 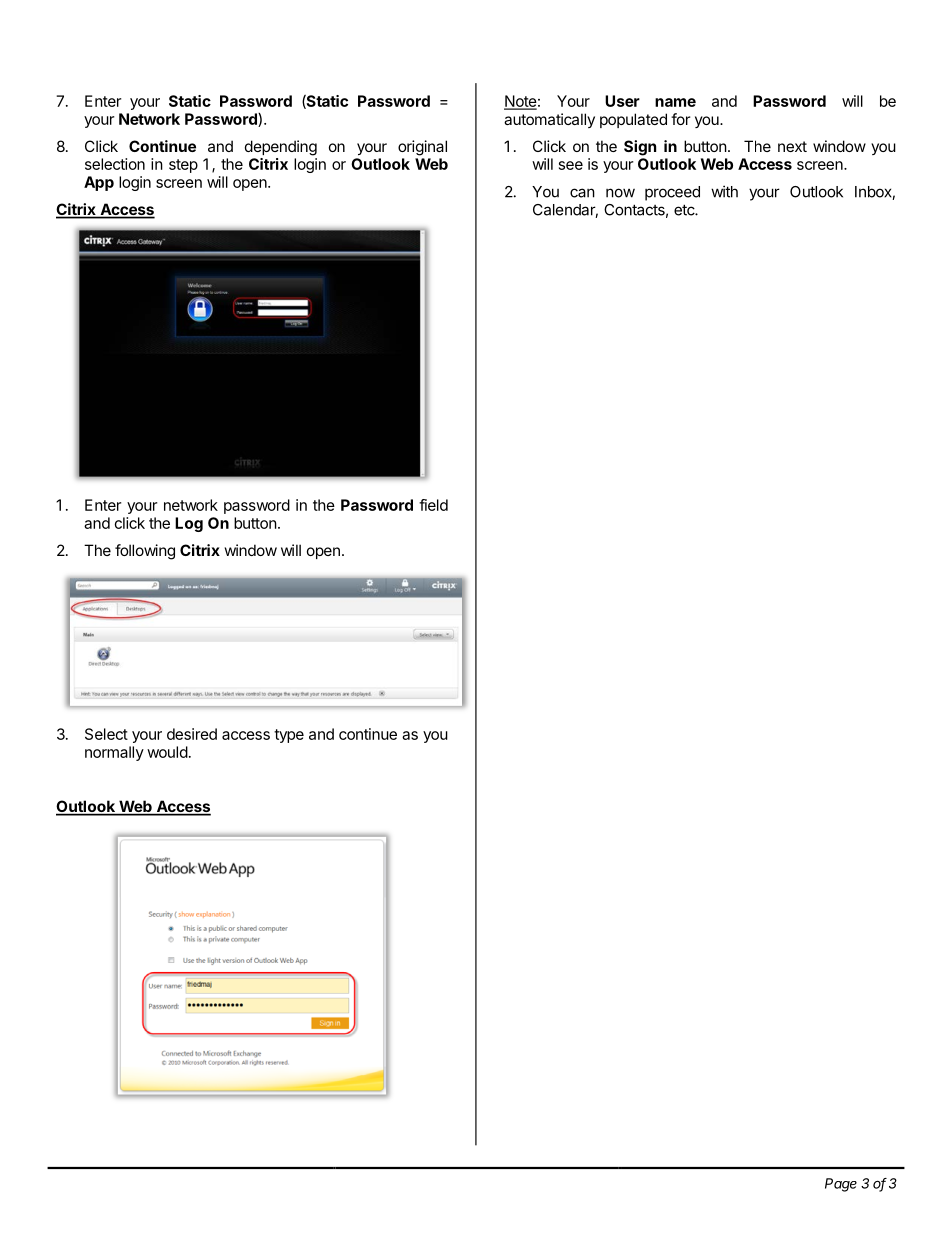 I want to click on Page, so click(x=841, y=1185).
